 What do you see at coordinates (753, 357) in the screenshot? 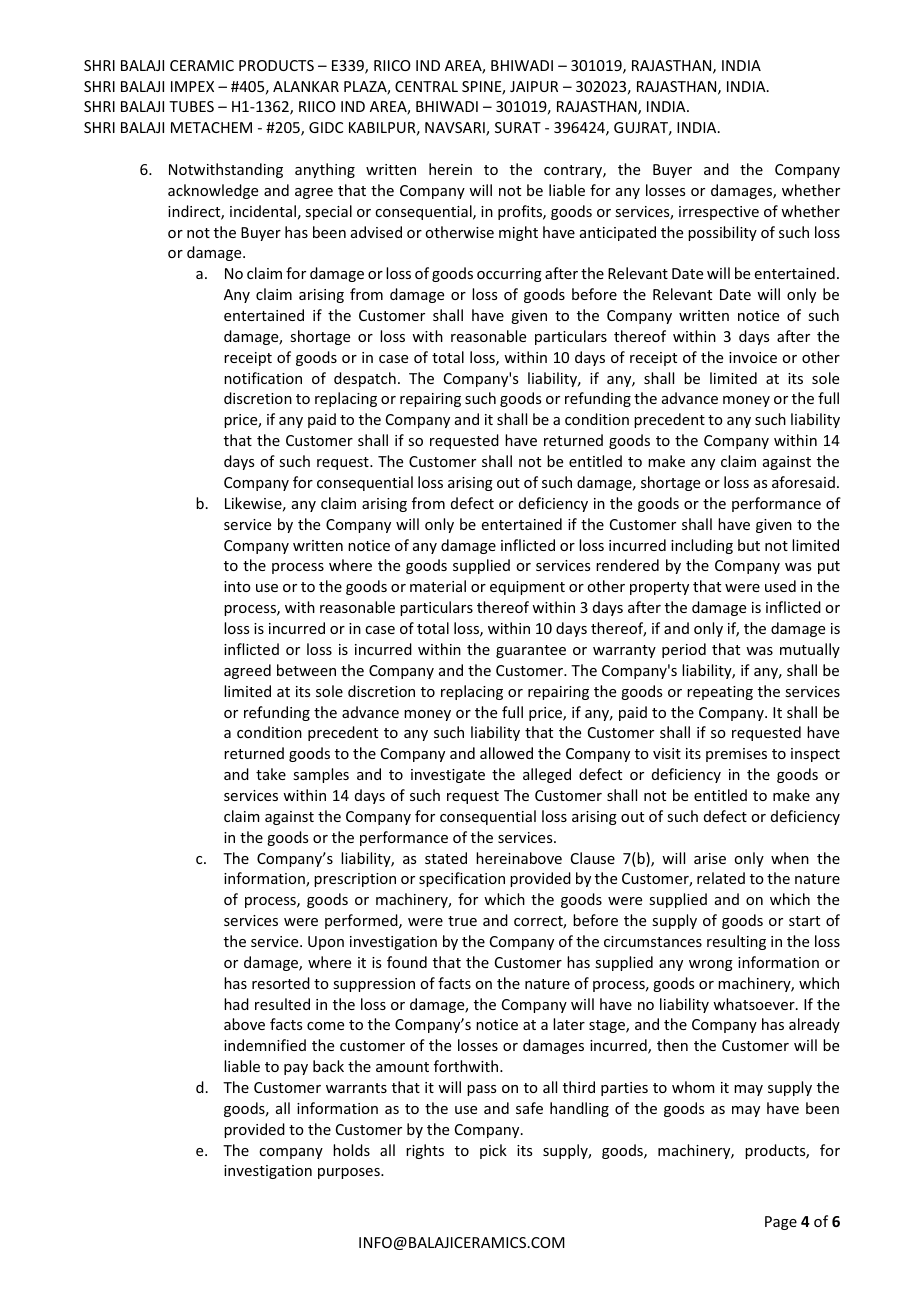
I see `invoice` at bounding box center [753, 357].
